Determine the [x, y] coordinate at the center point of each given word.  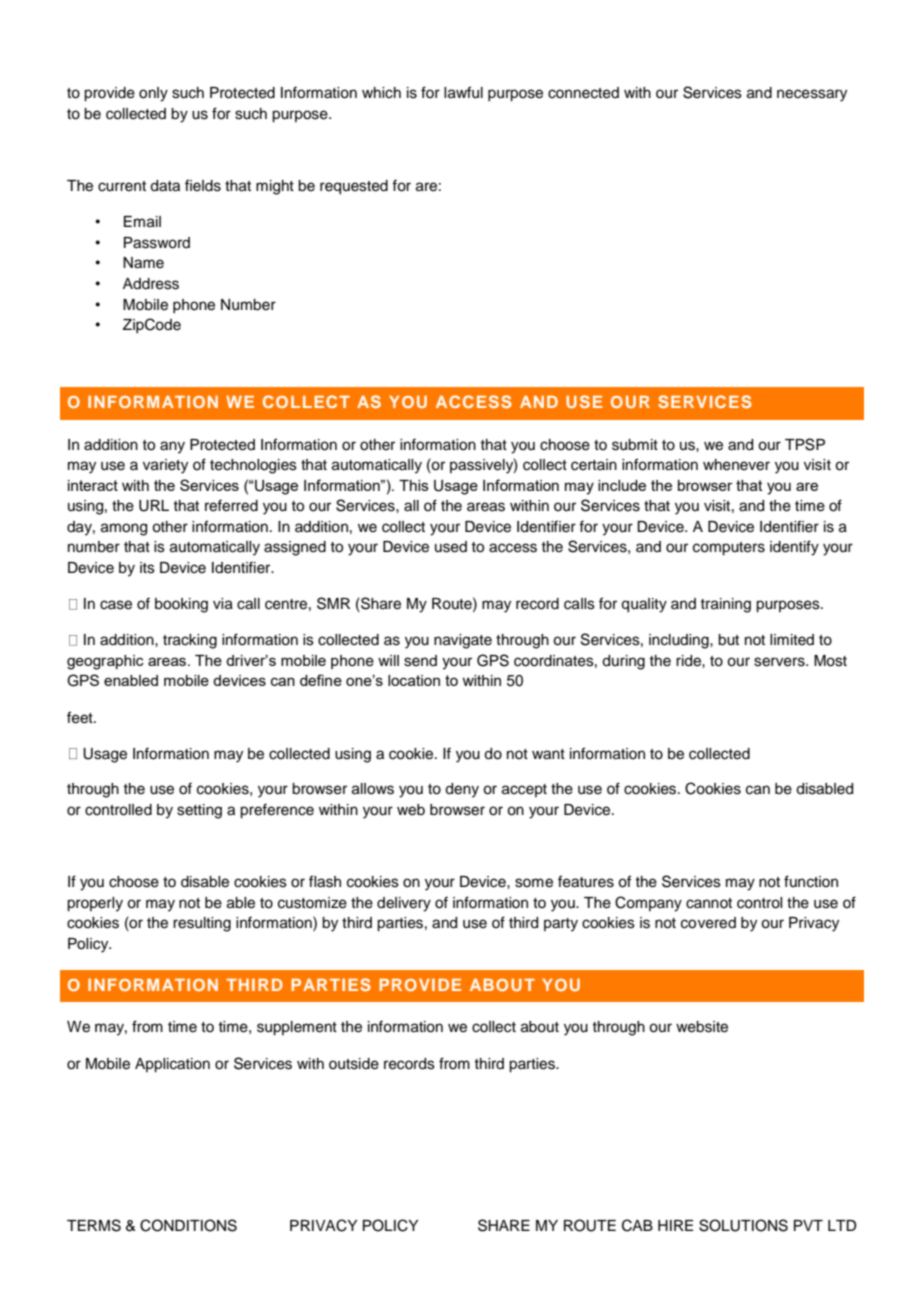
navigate [463, 641]
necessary [812, 95]
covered [708, 923]
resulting [202, 924]
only [153, 94]
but [728, 640]
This [414, 485]
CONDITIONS [188, 1225]
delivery [404, 904]
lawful [463, 92]
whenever [736, 465]
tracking [190, 641]
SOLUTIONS [743, 1225]
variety [165, 466]
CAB [637, 1225]
